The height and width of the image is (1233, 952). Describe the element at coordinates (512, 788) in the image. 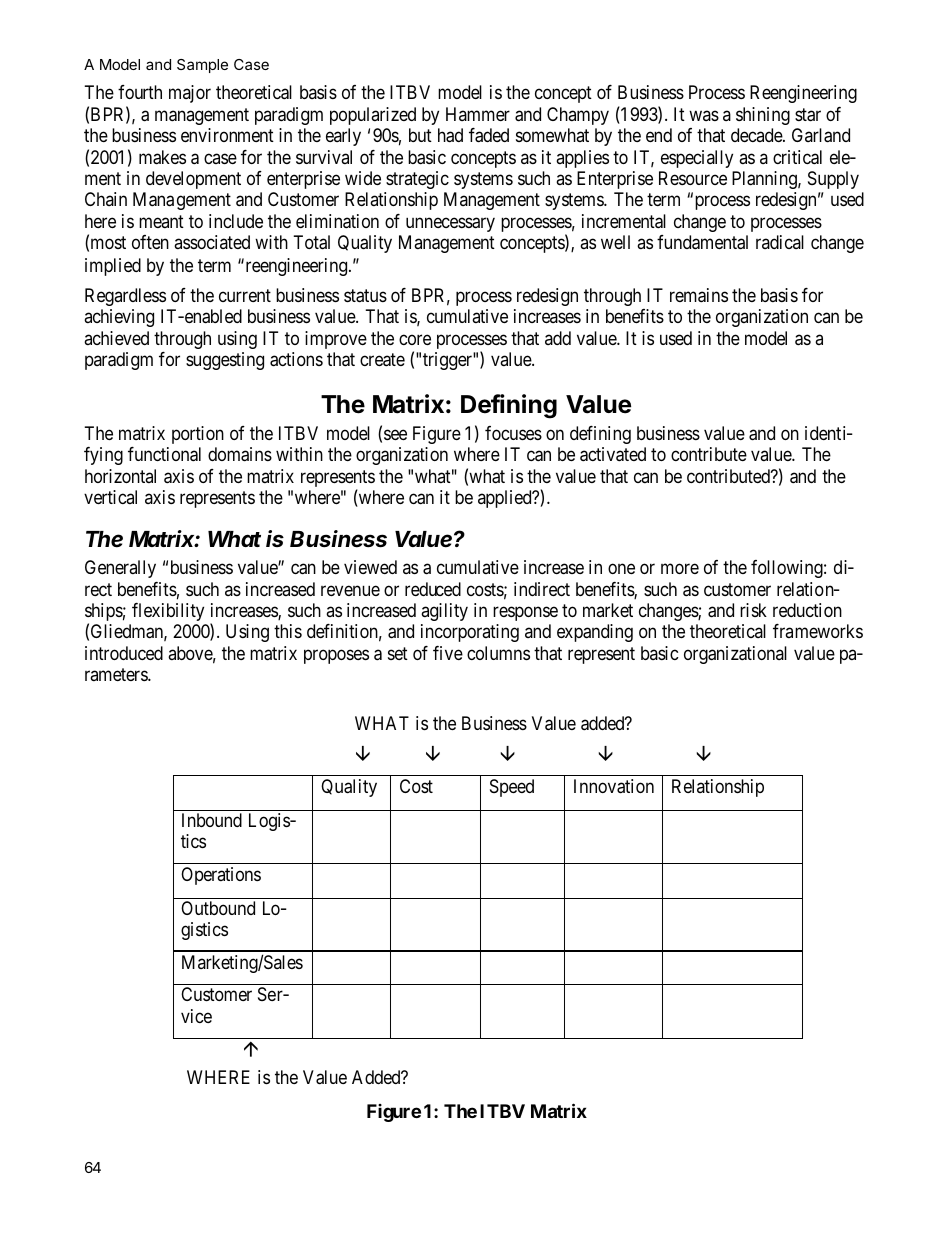

I see `Speed` at that location.
